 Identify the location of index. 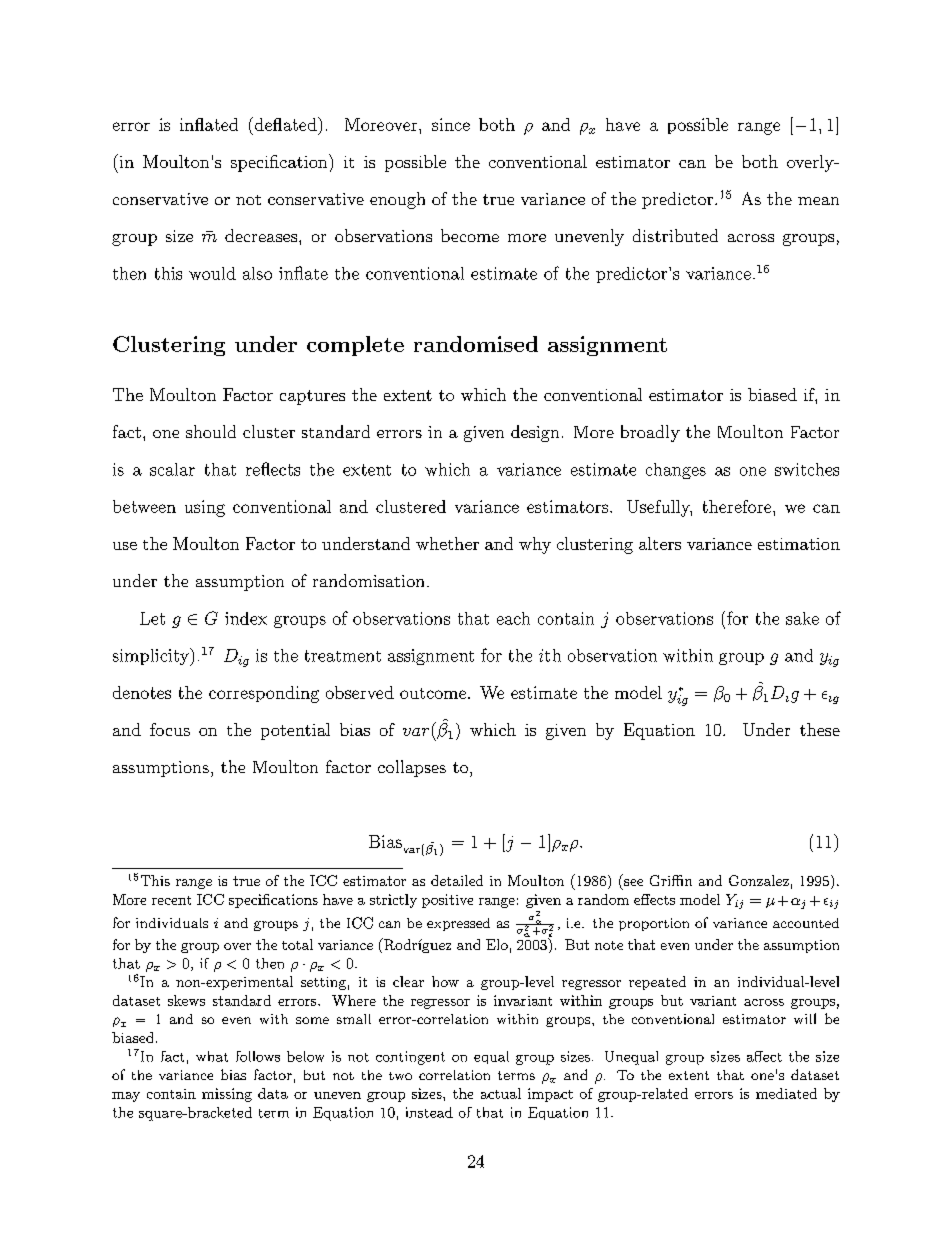
(246, 618).
